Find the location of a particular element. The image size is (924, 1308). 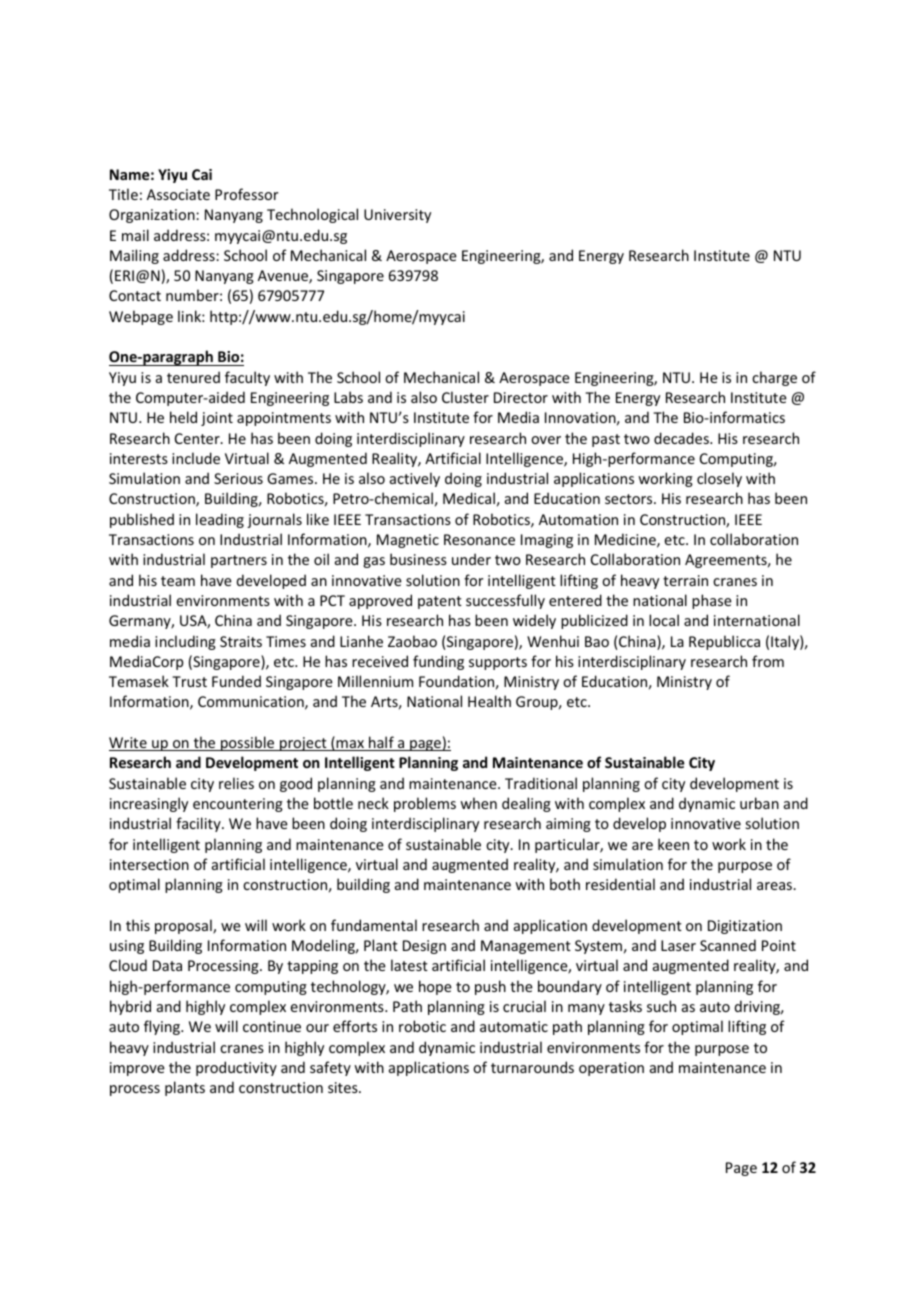

under is located at coordinates (471, 559).
